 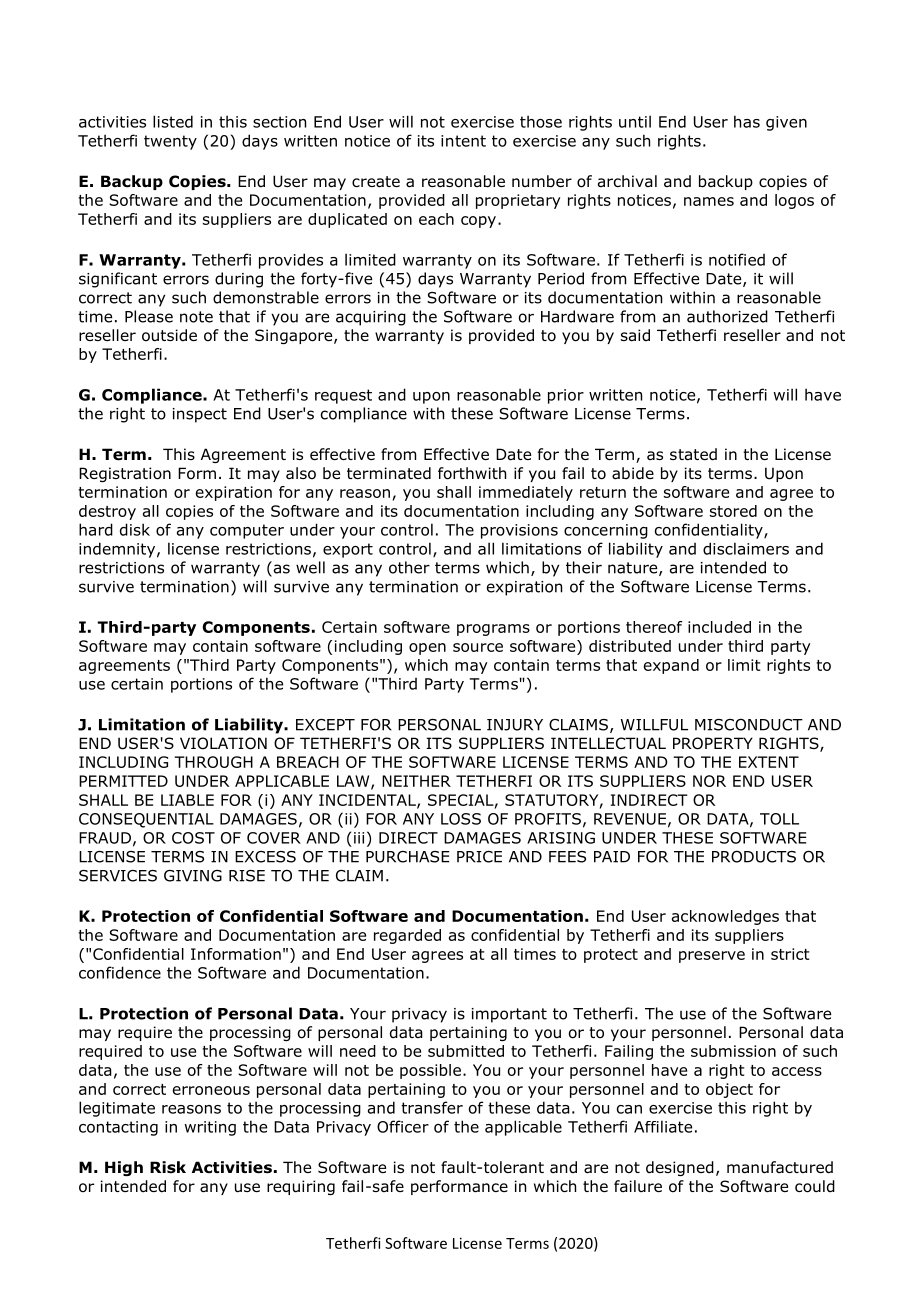 I want to click on source, so click(x=478, y=647).
